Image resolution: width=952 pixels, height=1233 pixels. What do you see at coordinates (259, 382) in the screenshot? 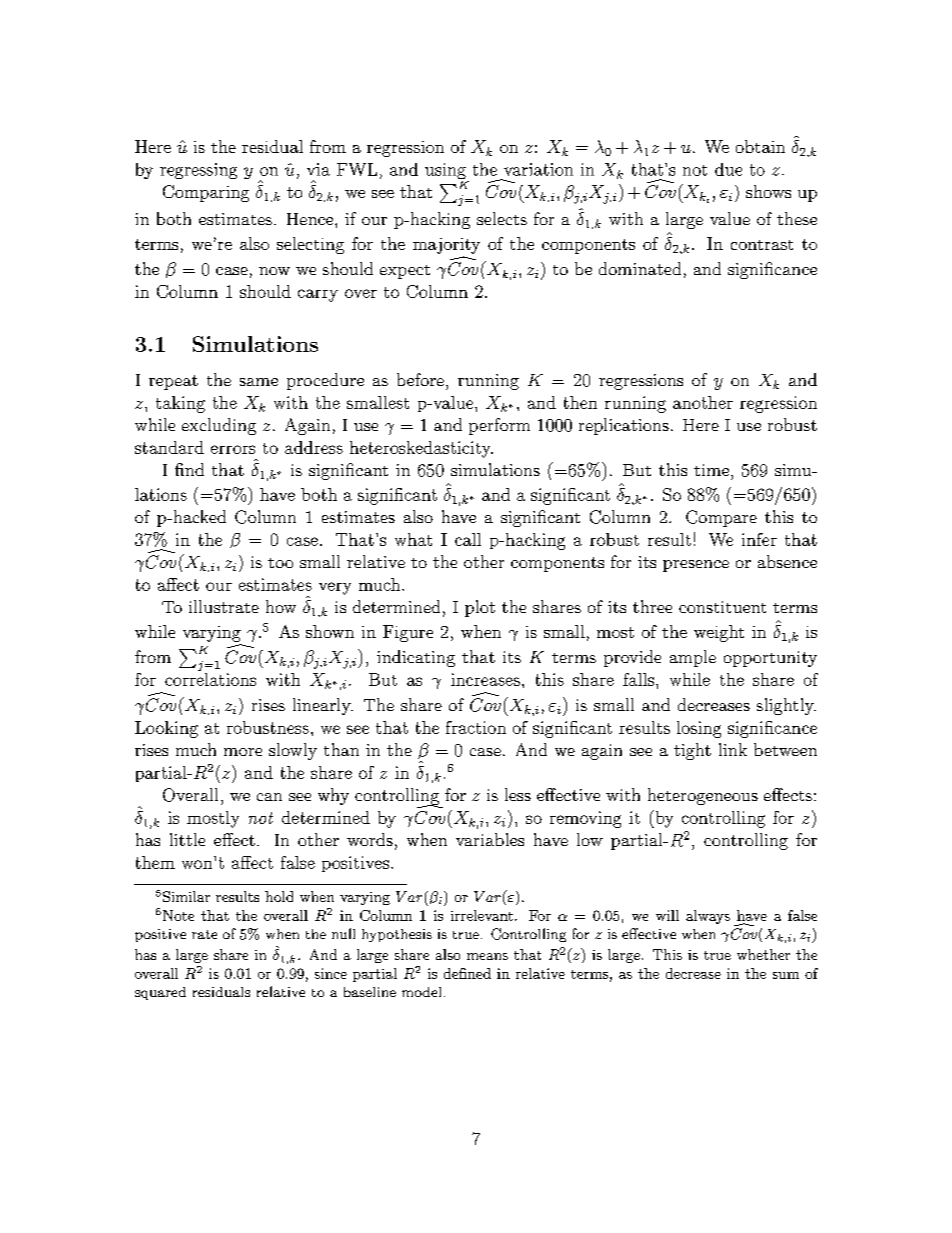
I see `same` at bounding box center [259, 382].
